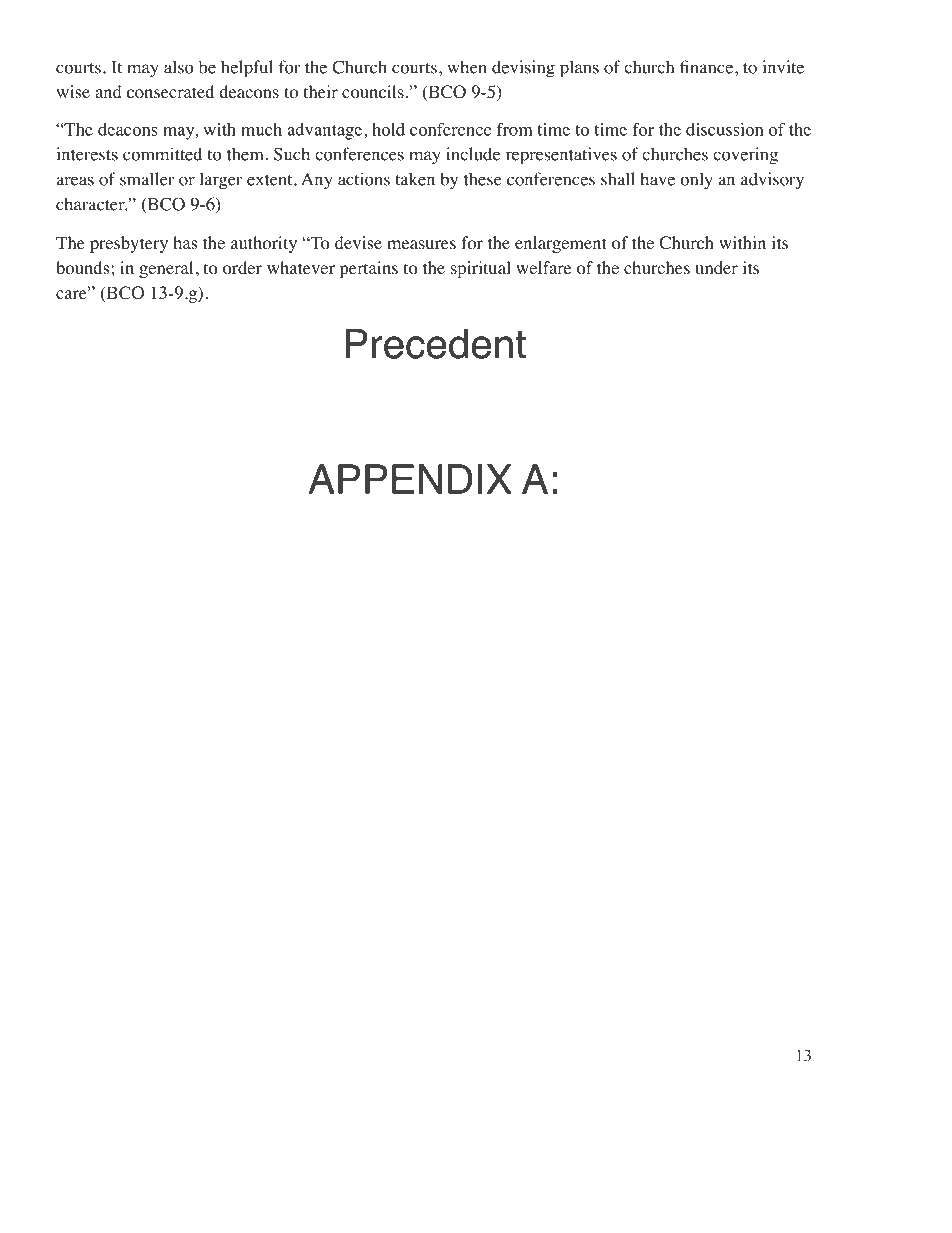 The image size is (952, 1233). I want to click on when, so click(467, 67).
